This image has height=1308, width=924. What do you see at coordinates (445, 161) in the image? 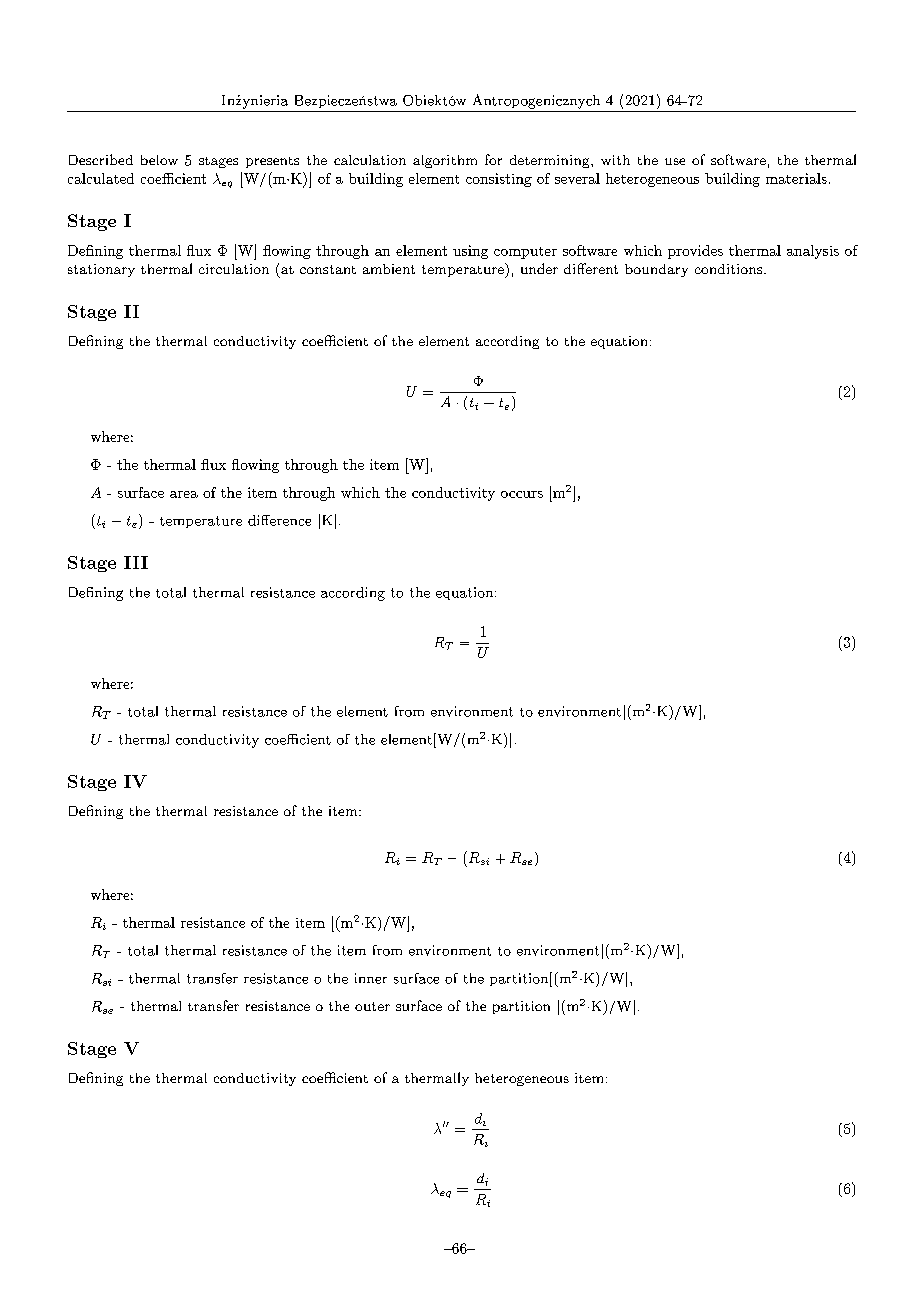
I see `algorithm` at bounding box center [445, 161].
